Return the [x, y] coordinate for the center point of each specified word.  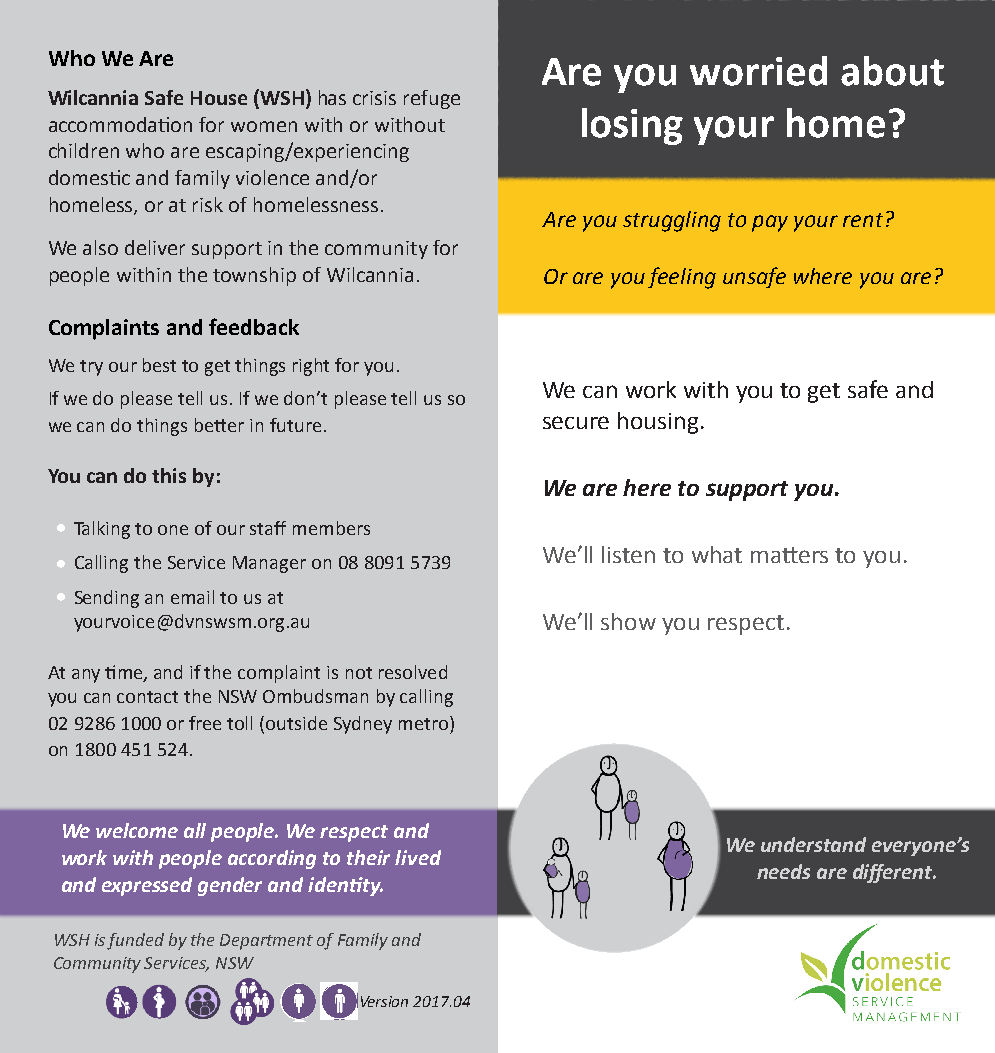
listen [628, 554]
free [205, 723]
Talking [102, 530]
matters [789, 555]
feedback [254, 326]
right [311, 367]
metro [423, 724]
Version [384, 1001]
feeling [682, 278]
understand [813, 844]
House [219, 98]
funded [135, 941]
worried [758, 71]
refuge [432, 99]
